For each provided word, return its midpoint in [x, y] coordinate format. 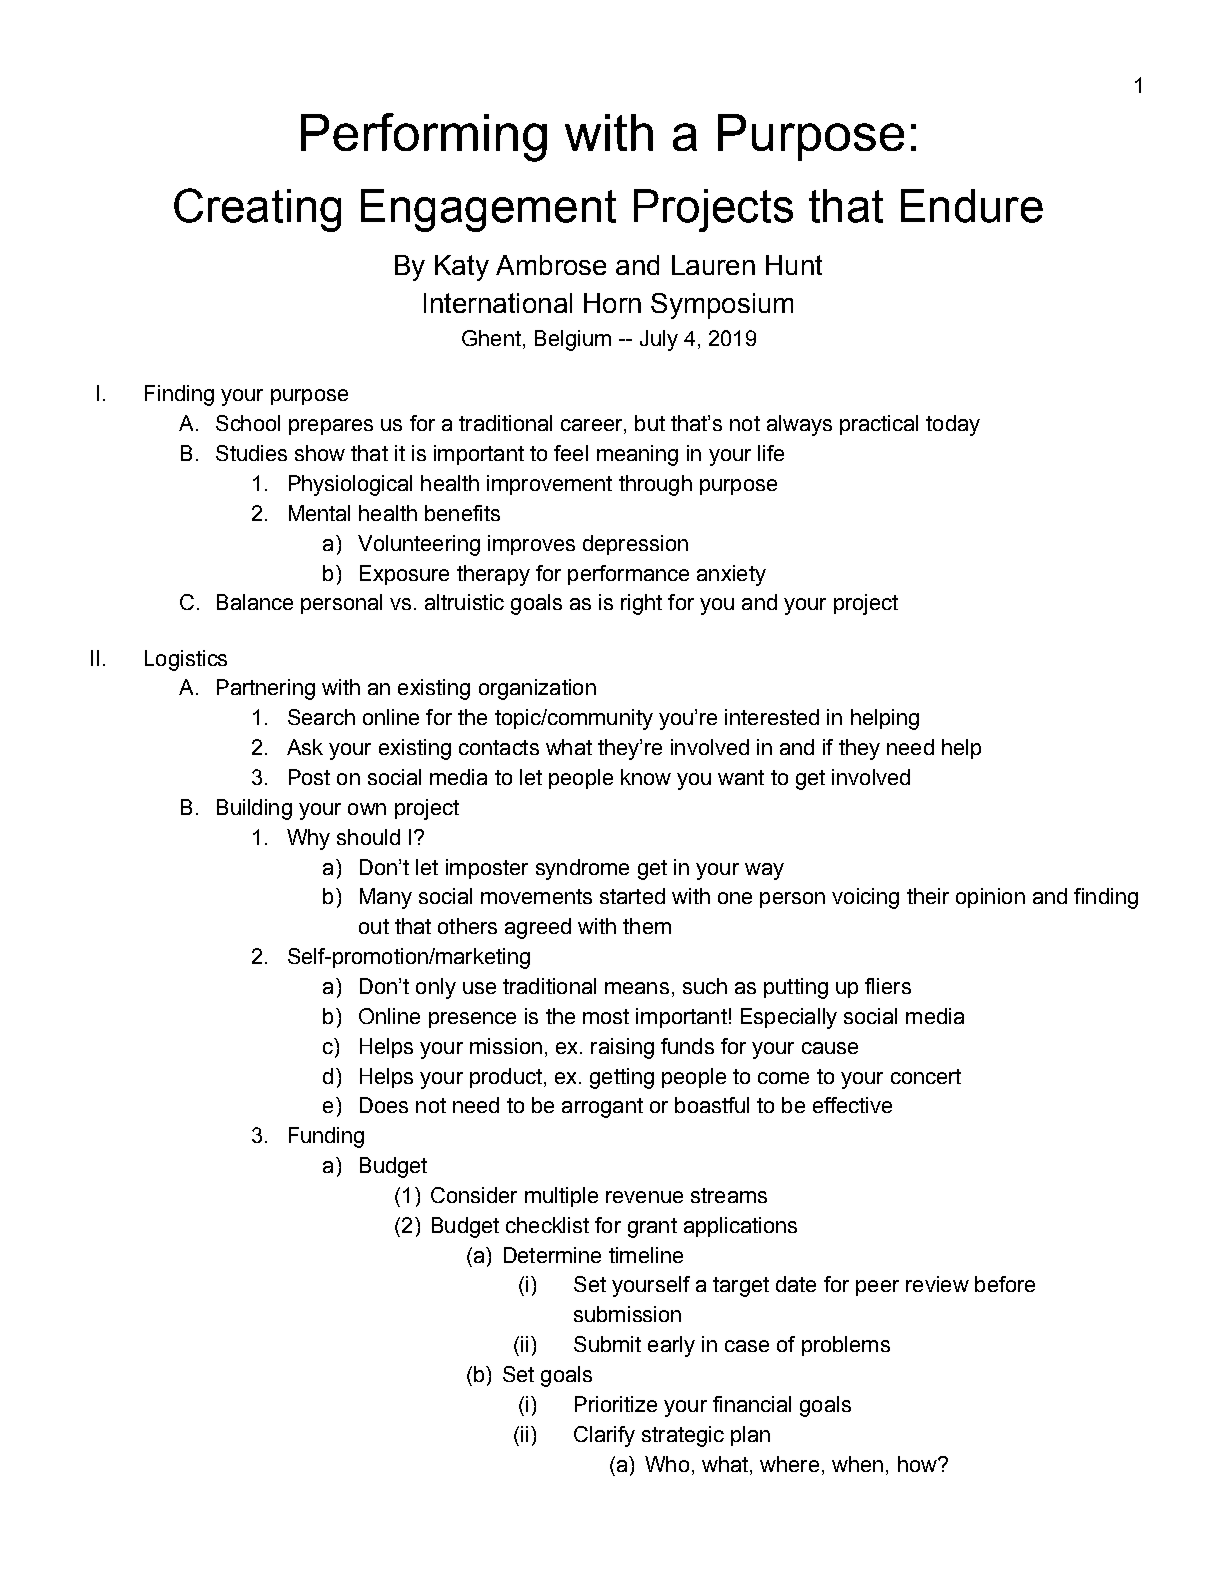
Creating [257, 210]
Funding [326, 1137]
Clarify [604, 1436]
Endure [972, 206]
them [647, 926]
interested [772, 717]
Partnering [266, 689]
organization [537, 689]
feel [571, 453]
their [928, 896]
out [374, 926]
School [248, 423]
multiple [561, 1197]
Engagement [488, 210]
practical [879, 425]
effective [852, 1105]
